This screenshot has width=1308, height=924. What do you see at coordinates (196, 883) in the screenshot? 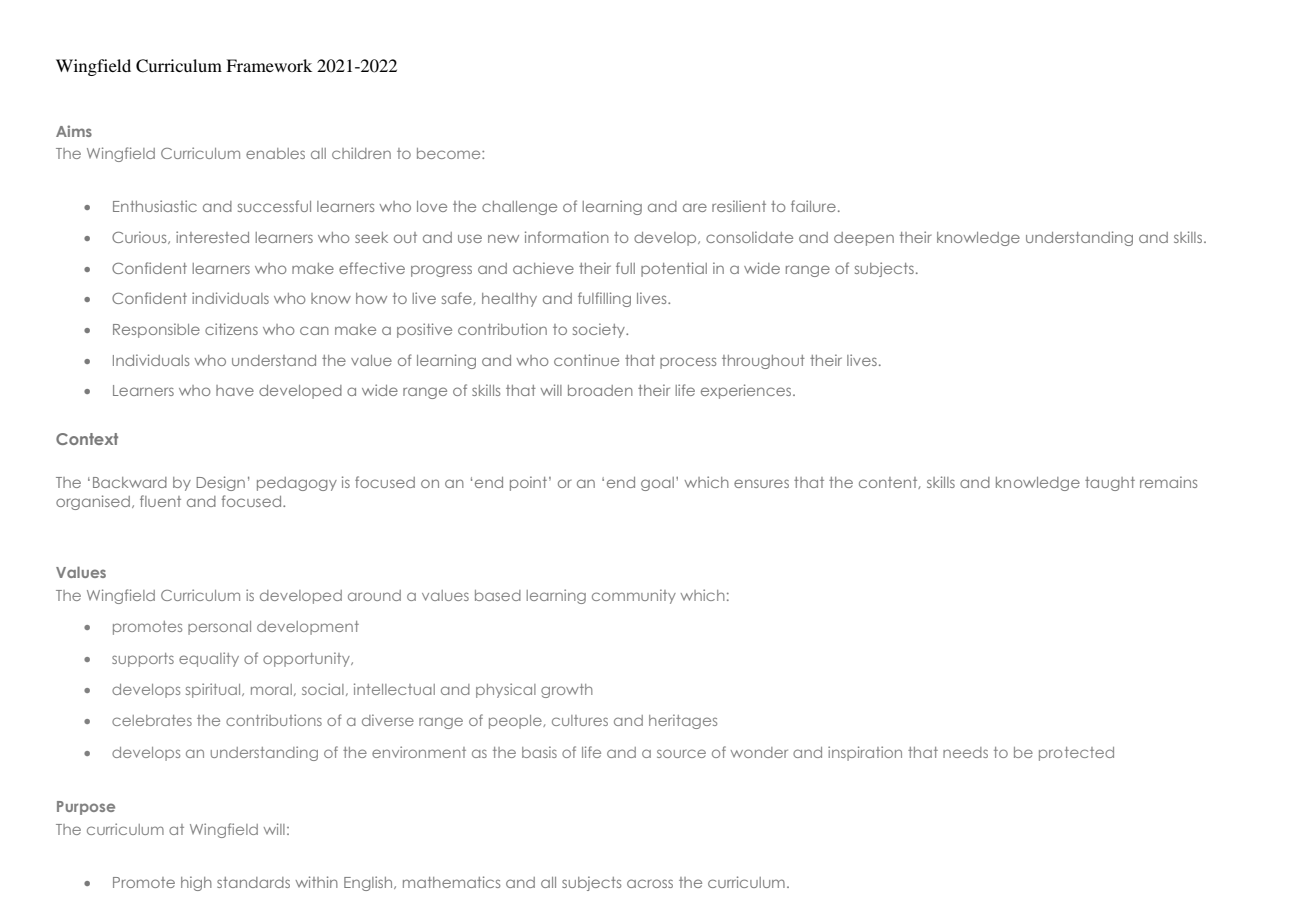
I see `high` at bounding box center [196, 883].
